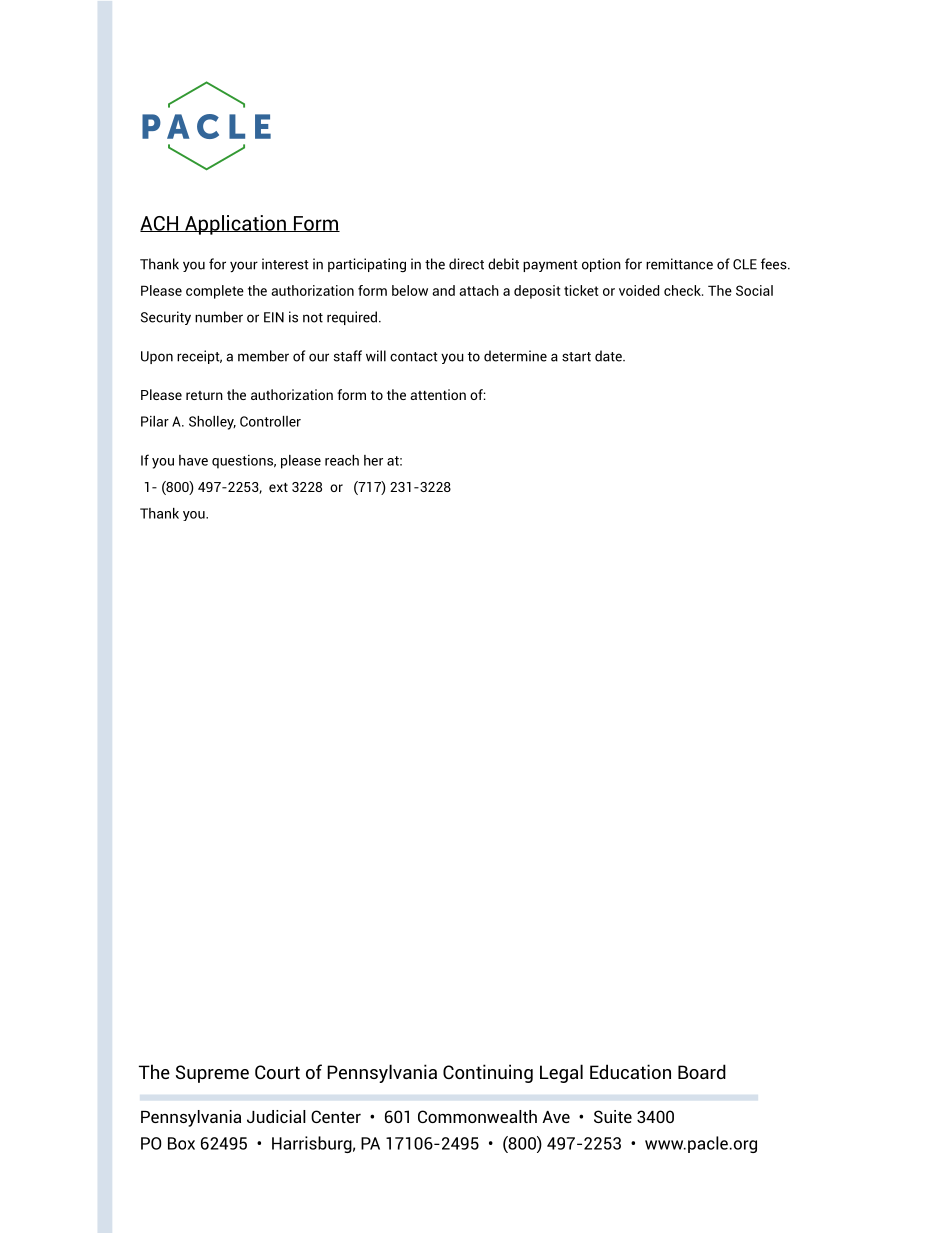 Image resolution: width=952 pixels, height=1233 pixels. What do you see at coordinates (702, 1071) in the screenshot?
I see `Board` at bounding box center [702, 1071].
